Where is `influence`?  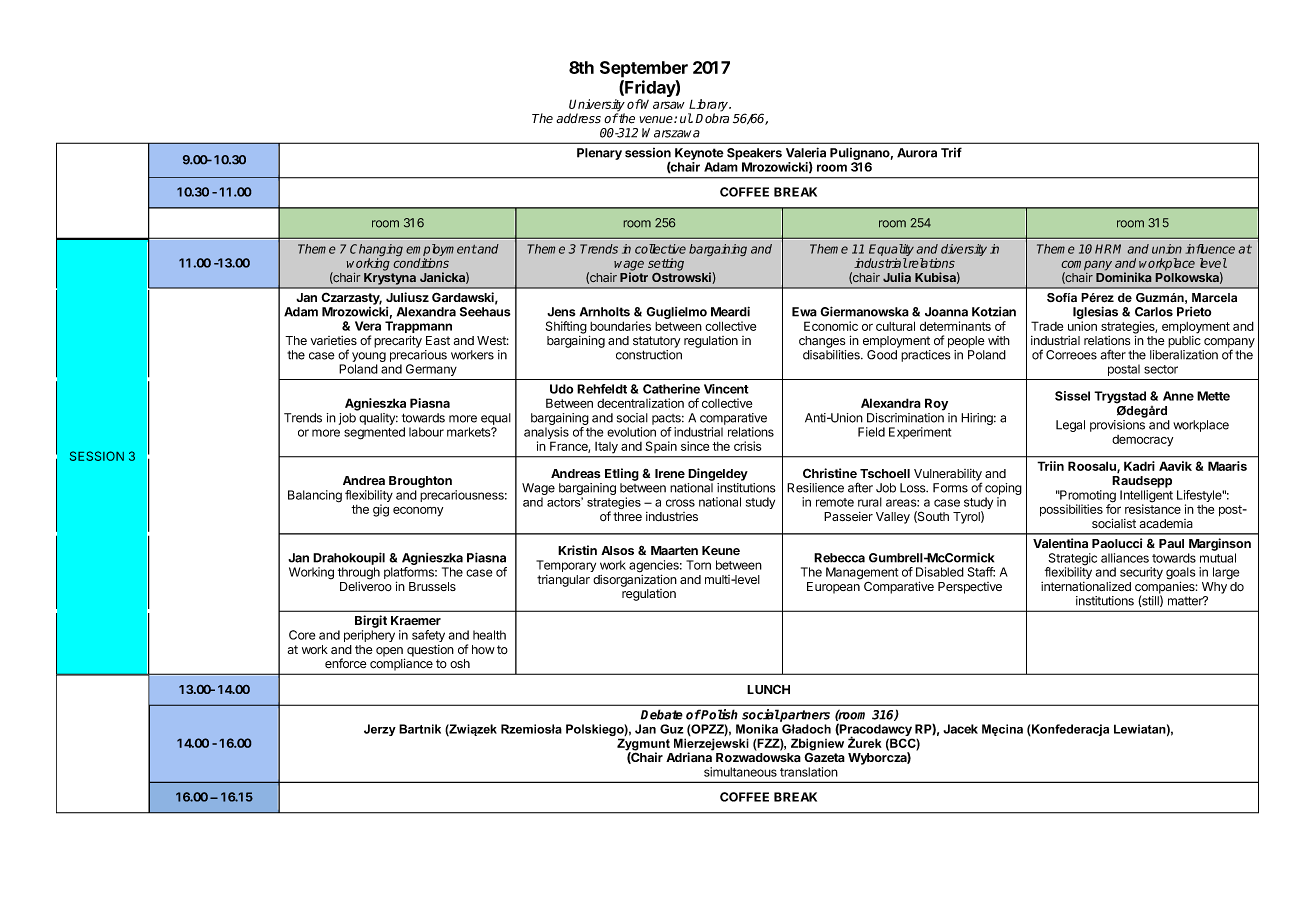 influence is located at coordinates (1210, 249).
